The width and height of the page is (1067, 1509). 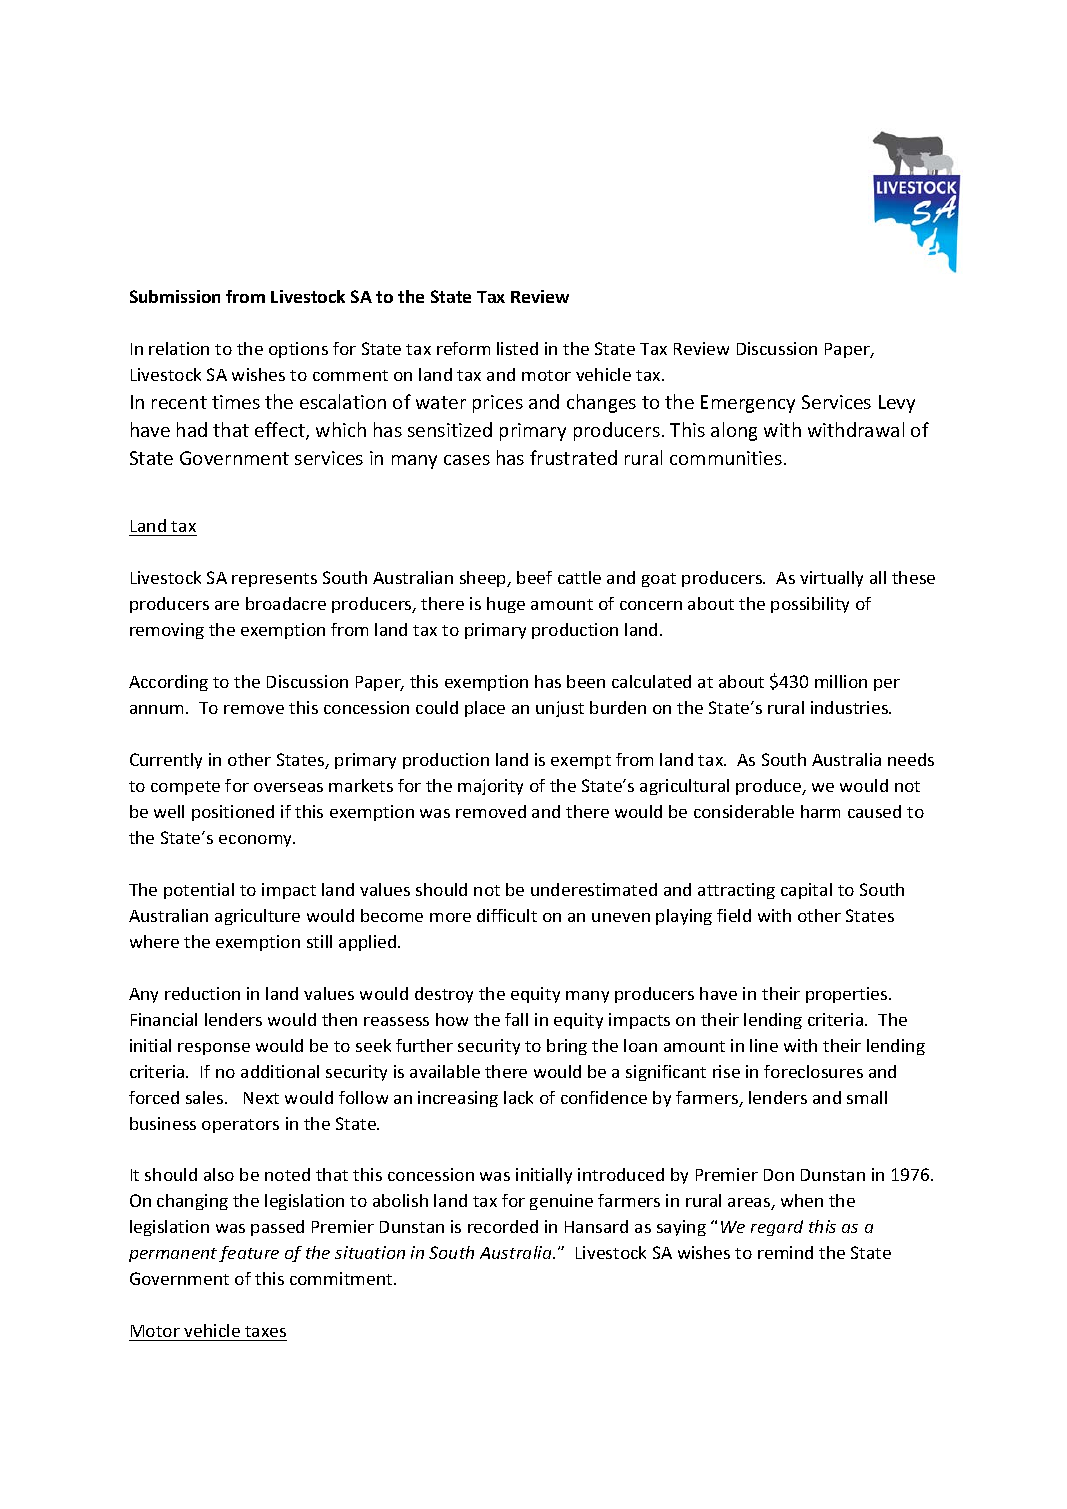 I want to click on Emergency, so click(x=748, y=404).
